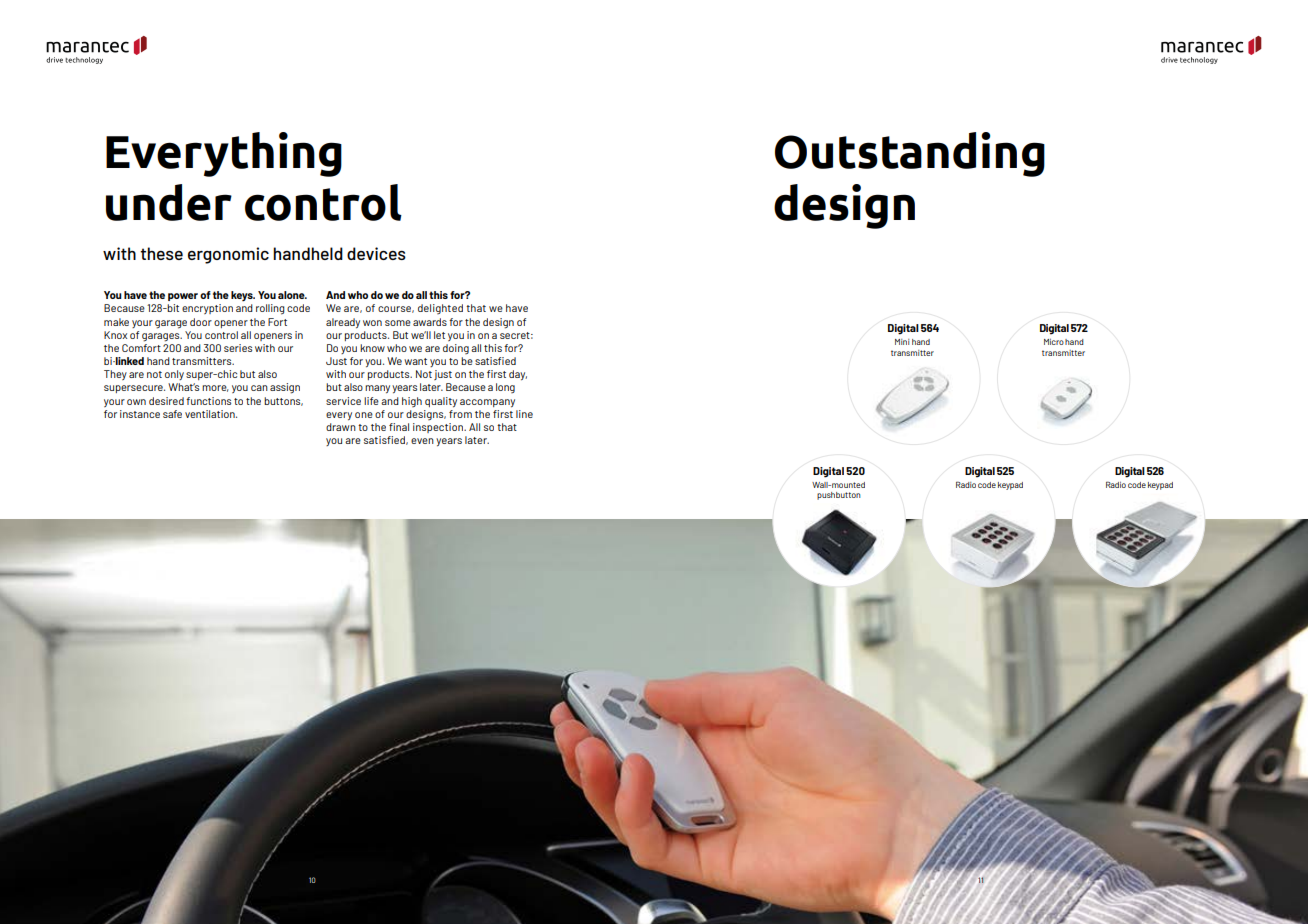  What do you see at coordinates (518, 375) in the document?
I see `day` at bounding box center [518, 375].
